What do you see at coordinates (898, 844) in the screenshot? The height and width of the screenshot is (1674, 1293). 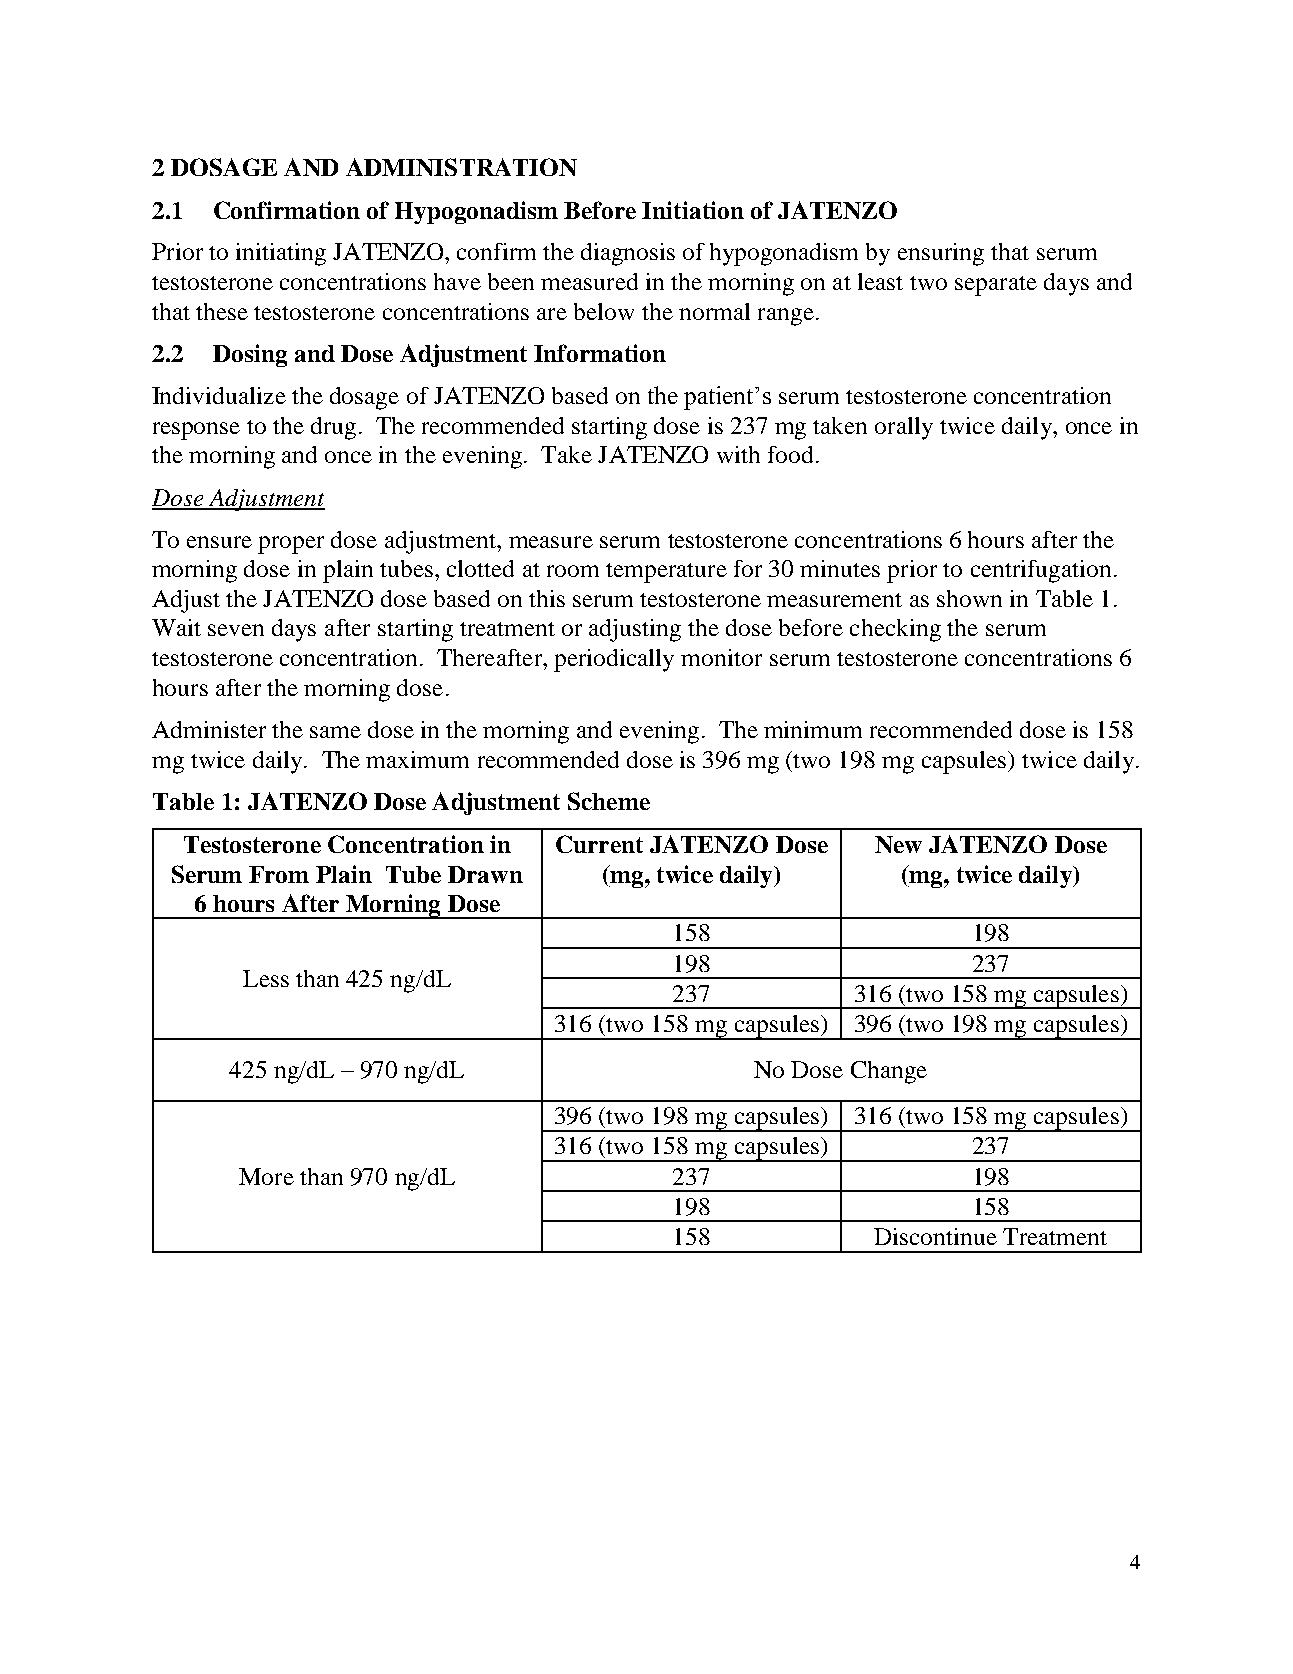 I see `New` at bounding box center [898, 844].
